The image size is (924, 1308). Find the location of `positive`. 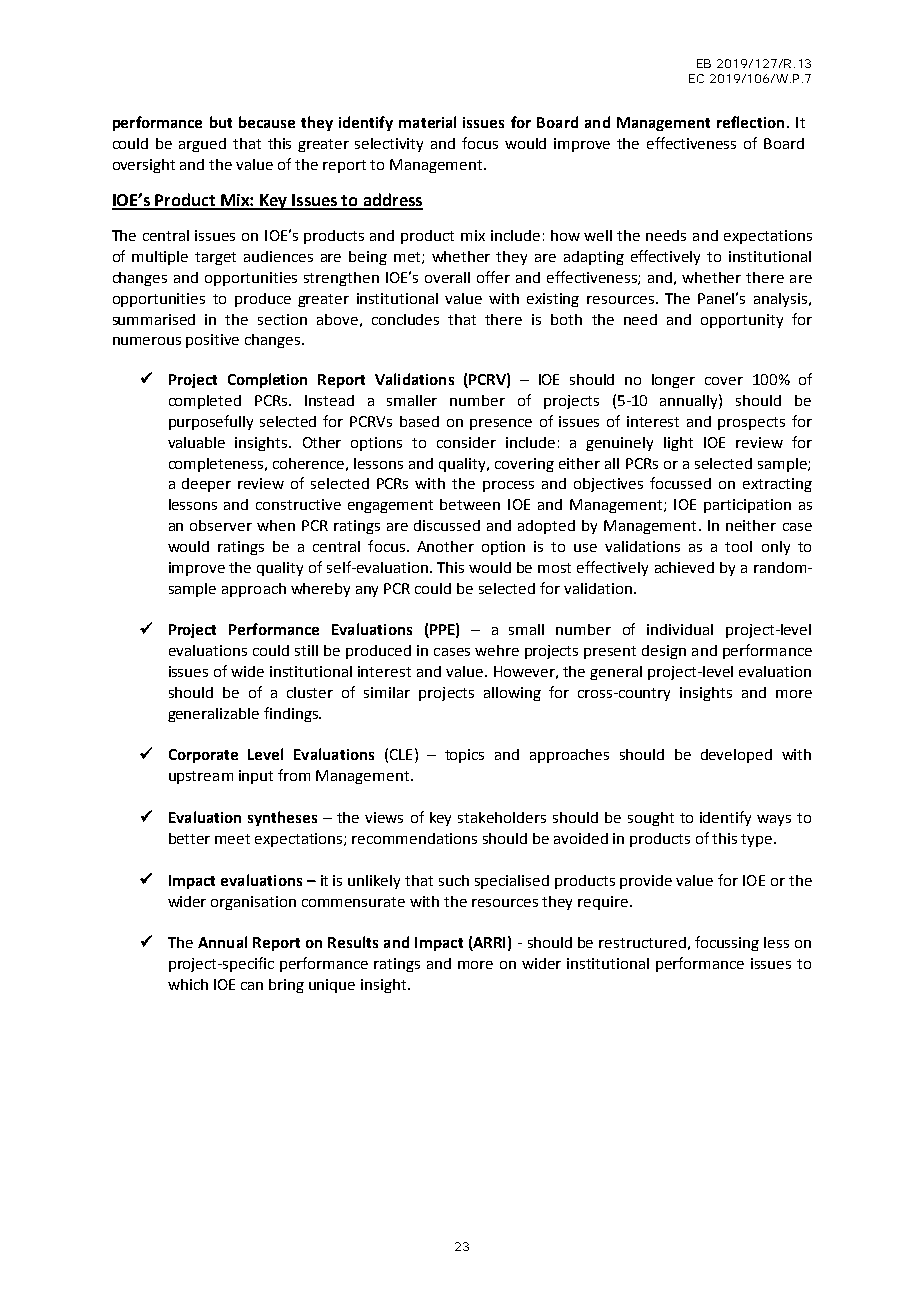

positive is located at coordinates (212, 341).
